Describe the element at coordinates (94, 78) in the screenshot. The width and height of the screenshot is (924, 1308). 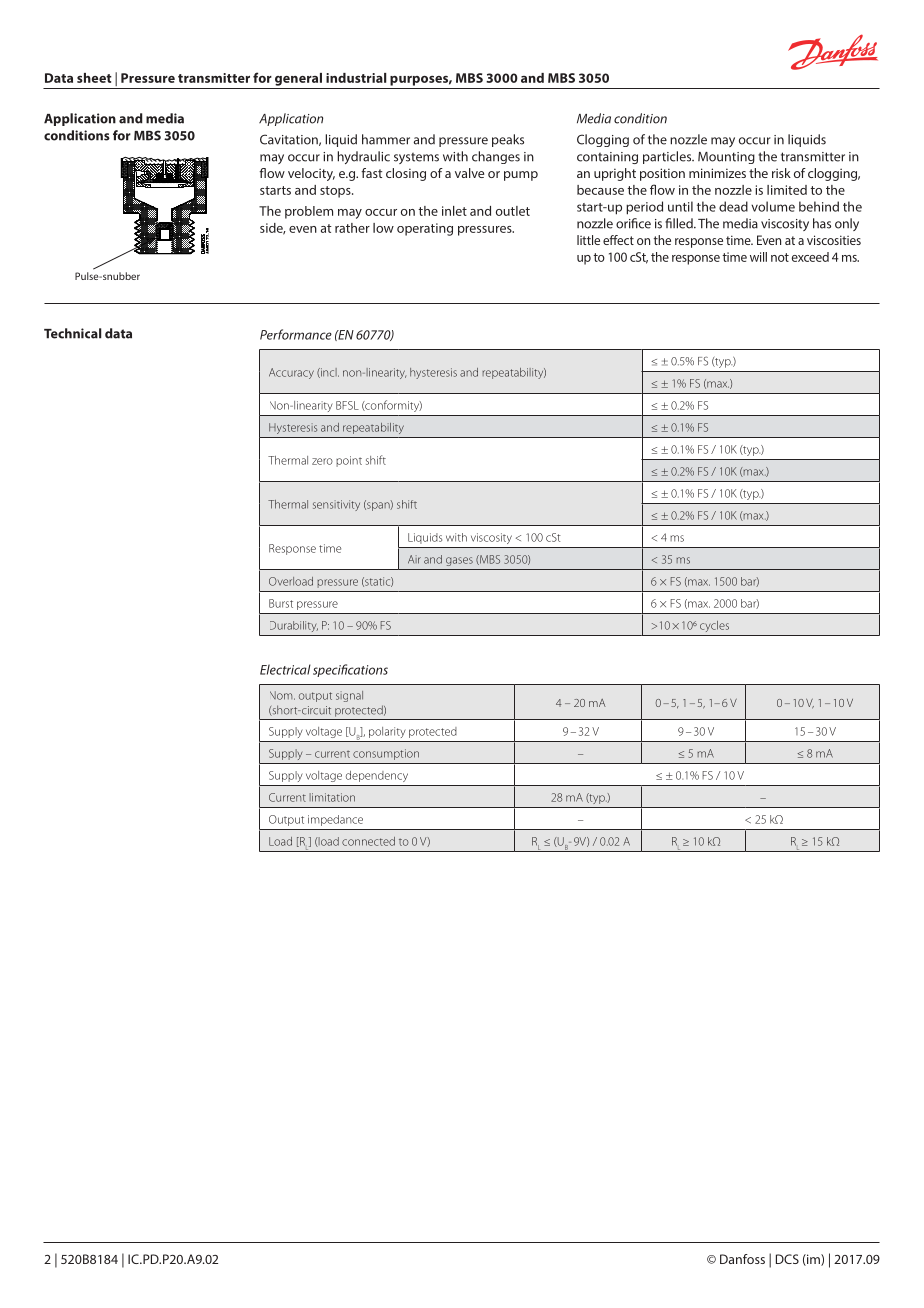
I see `sheet` at that location.
